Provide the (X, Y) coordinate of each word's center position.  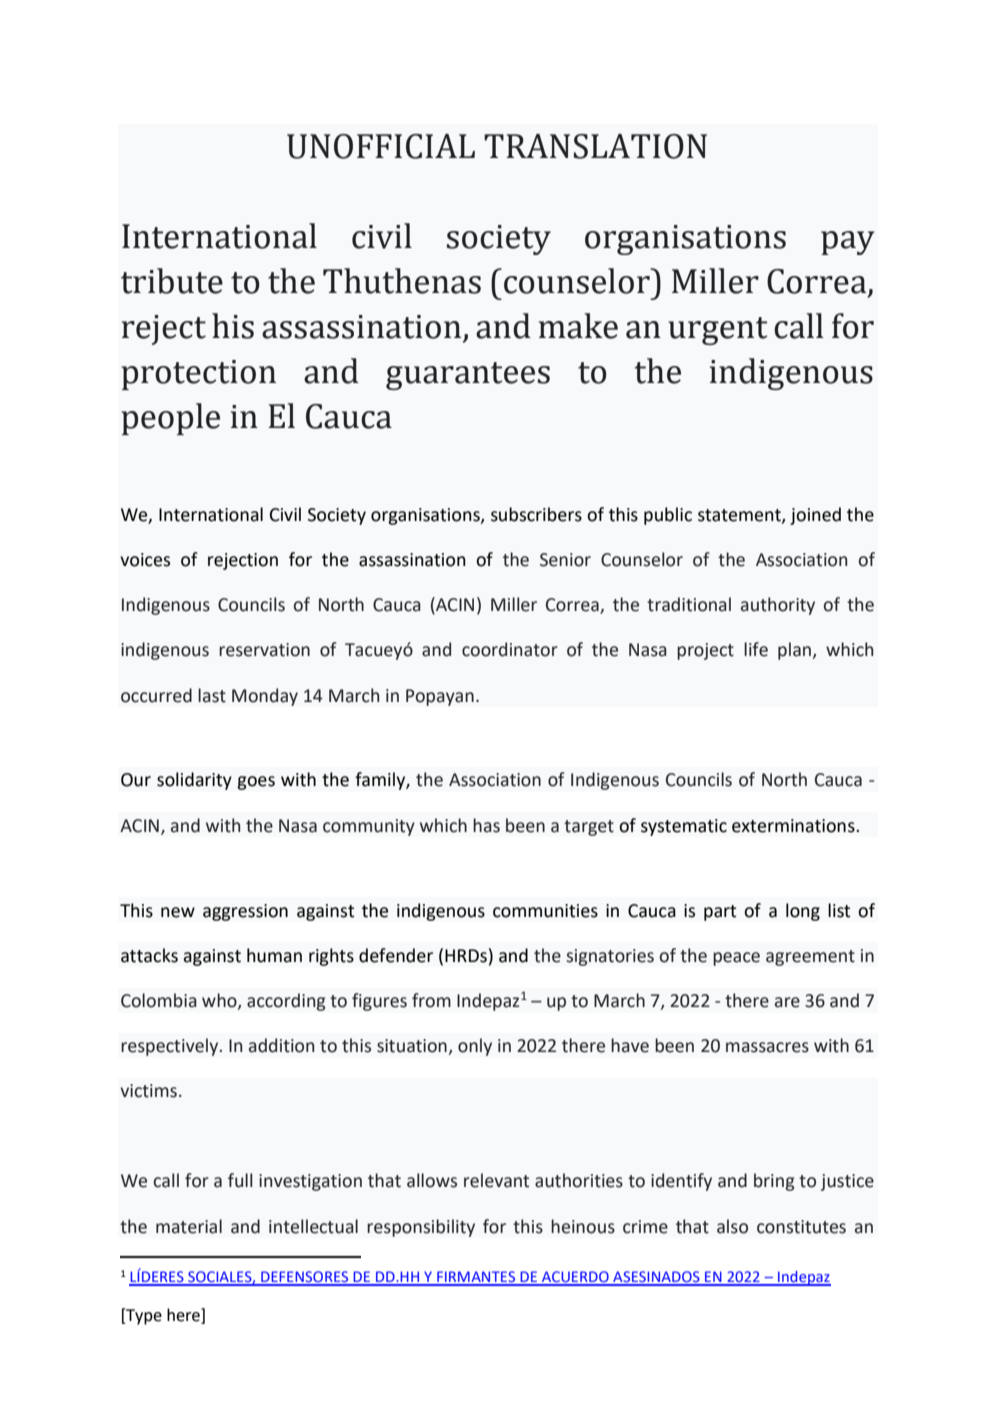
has (486, 825)
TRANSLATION (595, 146)
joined (815, 516)
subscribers (536, 514)
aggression (245, 912)
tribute (172, 281)
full (240, 1180)
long (803, 912)
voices (145, 560)
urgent (718, 331)
